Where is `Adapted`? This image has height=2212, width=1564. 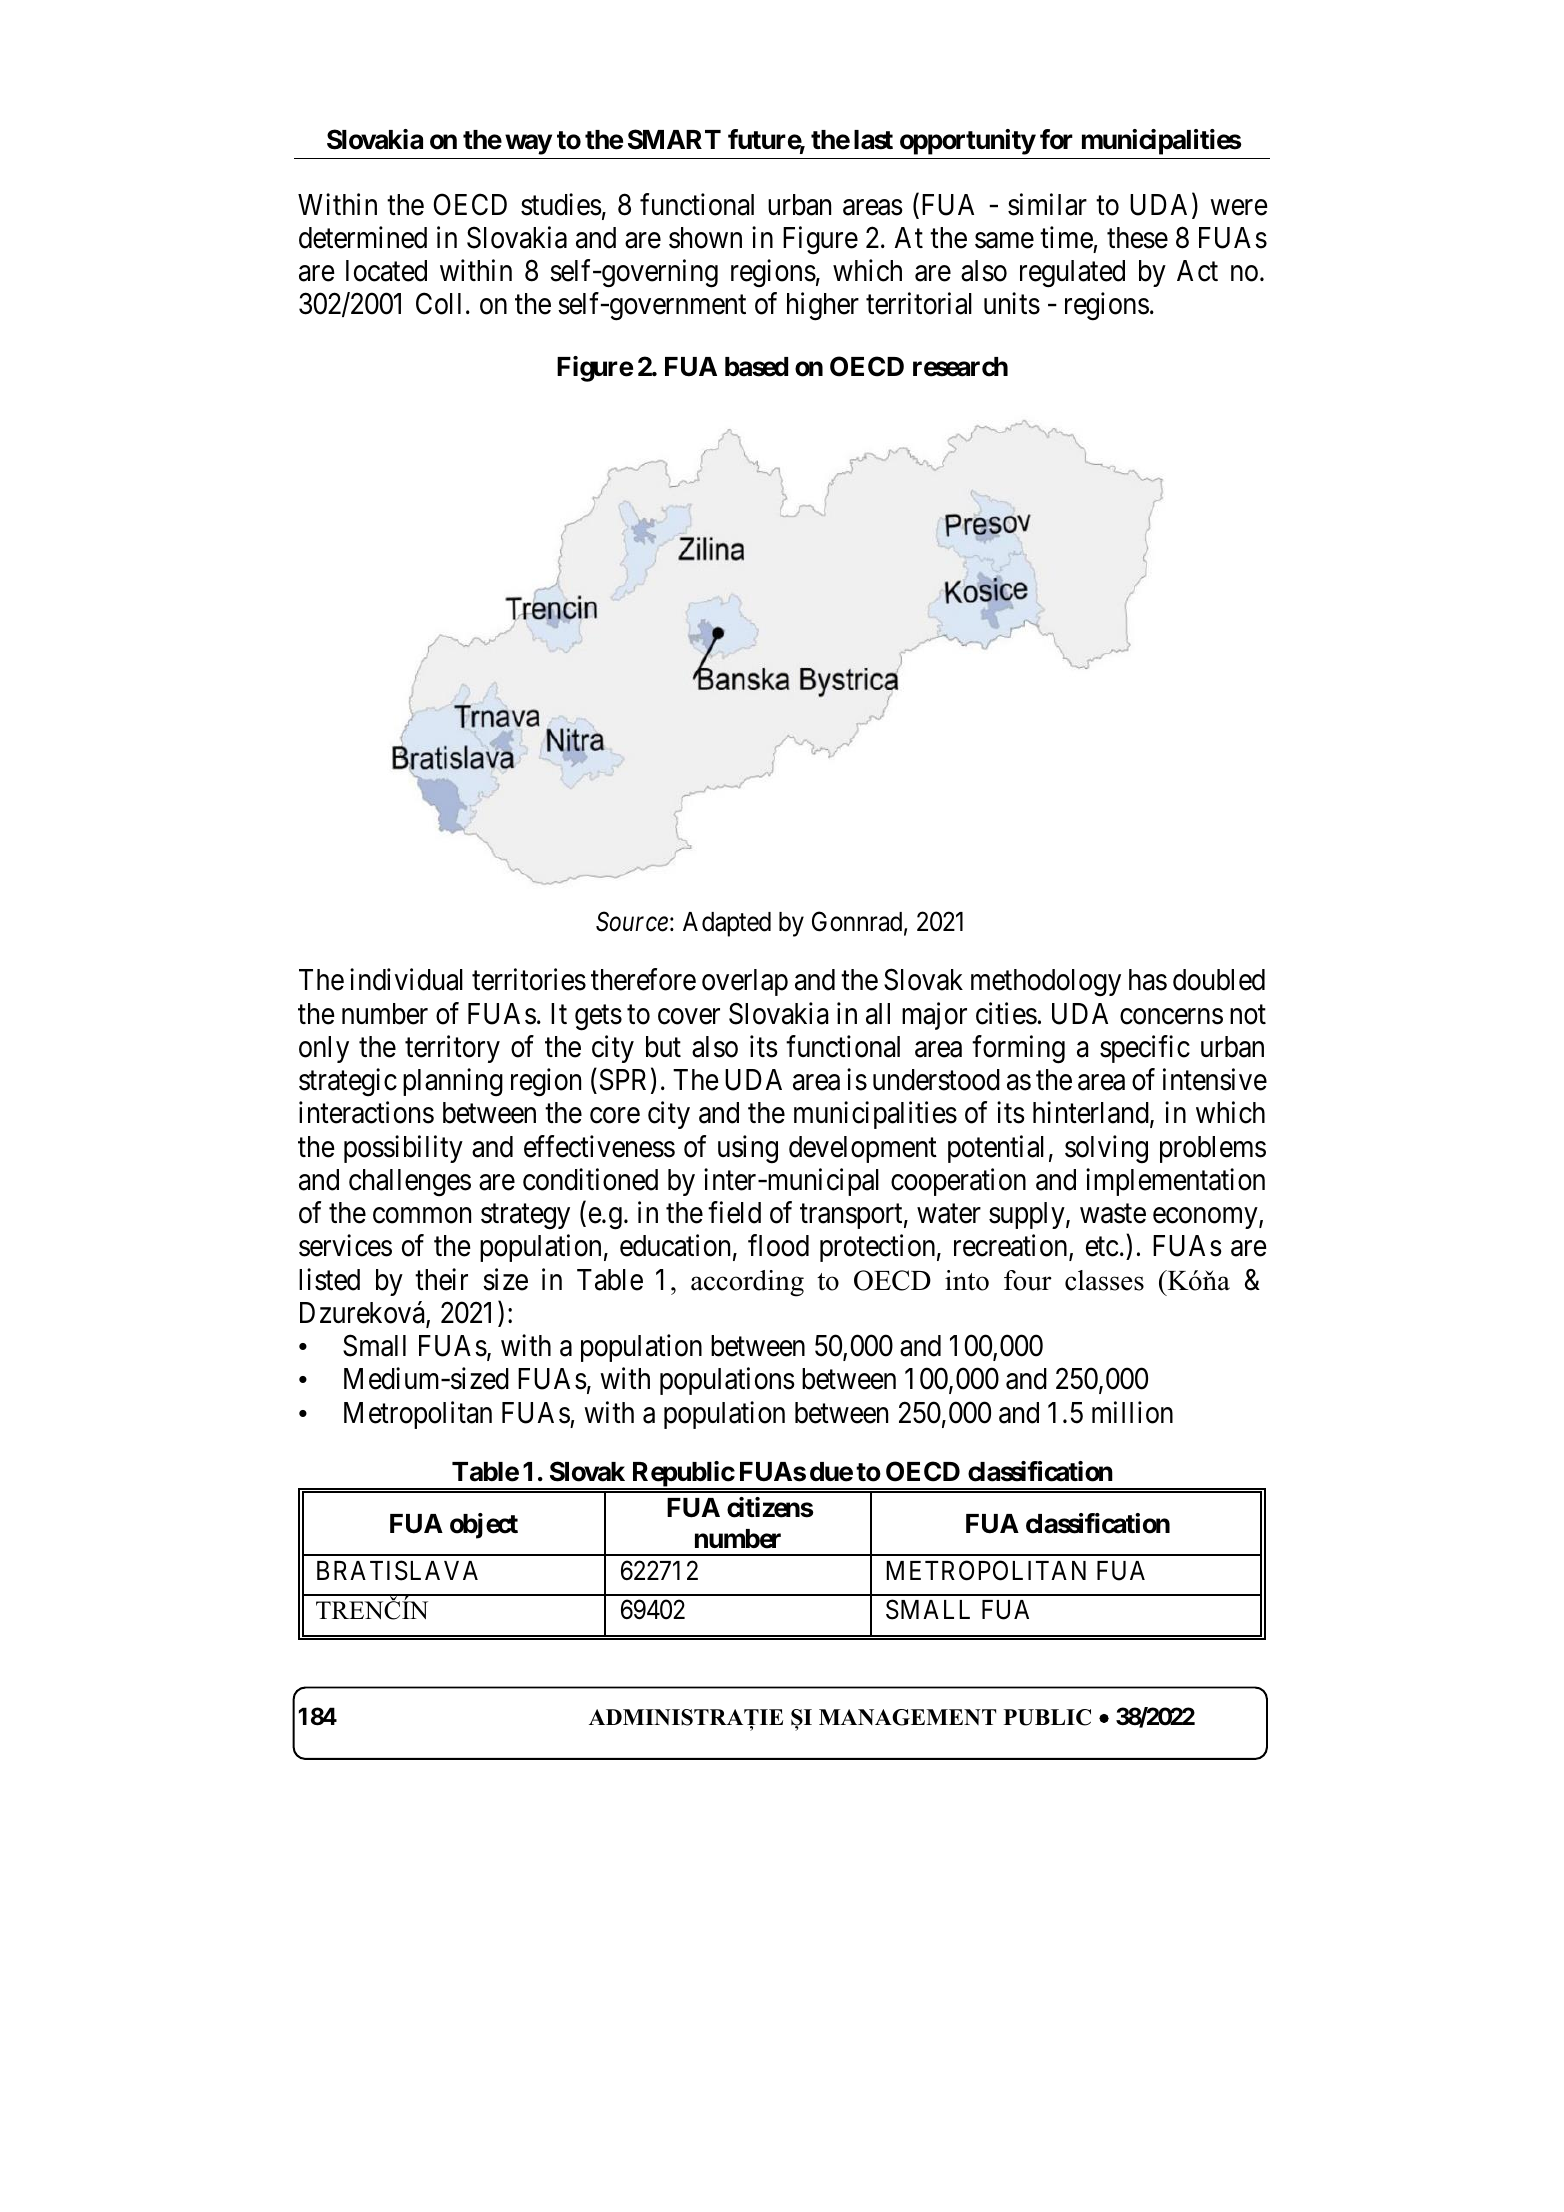
Adapted is located at coordinates (727, 924).
